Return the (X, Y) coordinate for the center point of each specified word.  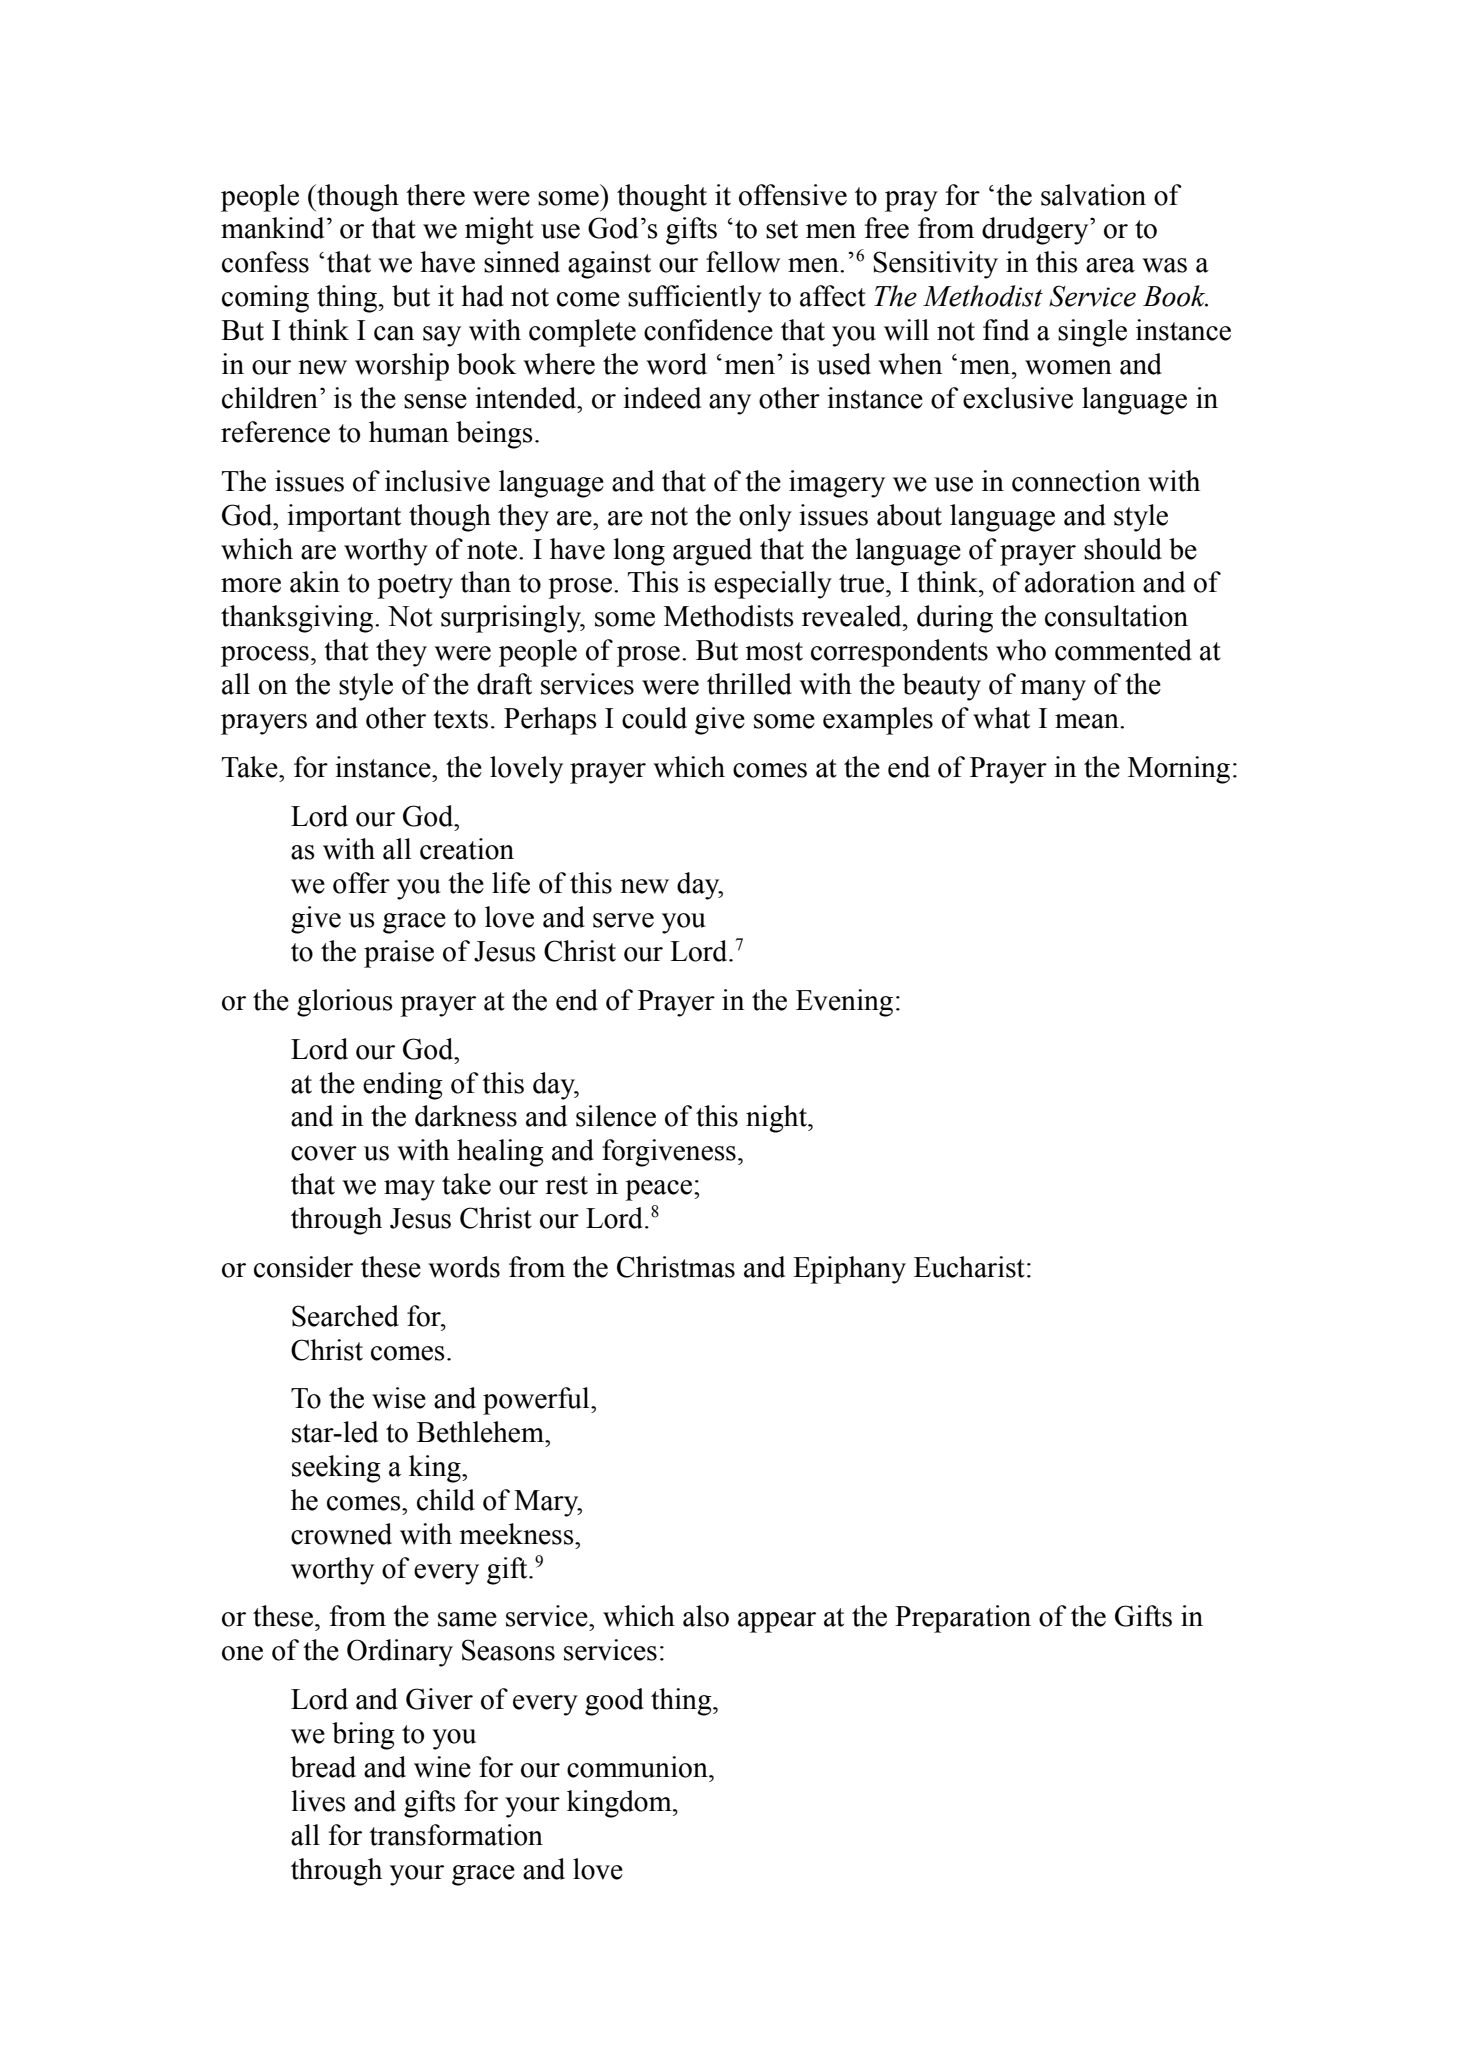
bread (323, 1767)
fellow (743, 262)
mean (1088, 721)
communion (638, 1767)
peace (658, 1190)
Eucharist (969, 1267)
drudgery (1036, 231)
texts (460, 719)
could (654, 718)
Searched (345, 1316)
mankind (272, 228)
